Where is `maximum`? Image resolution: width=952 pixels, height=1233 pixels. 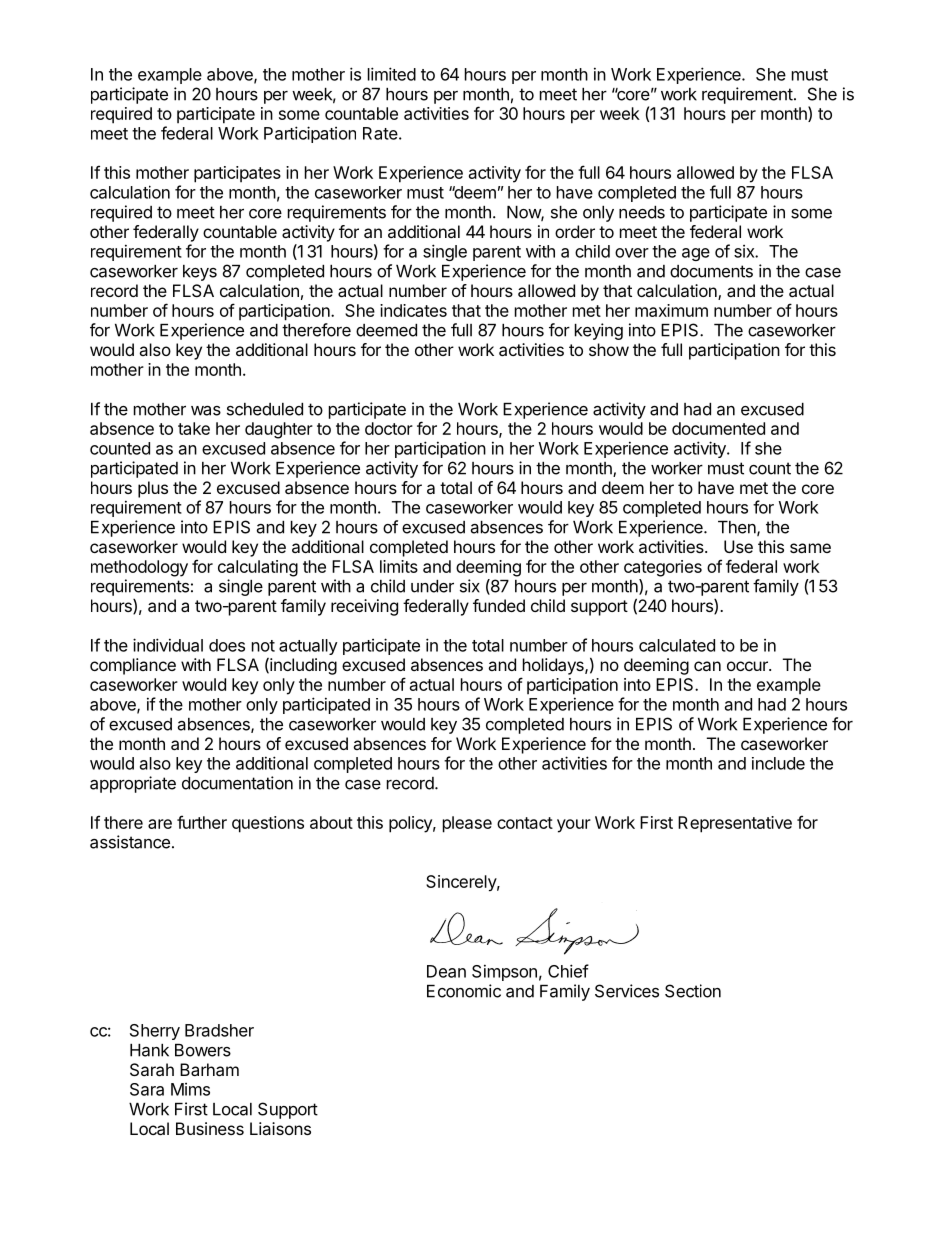
maximum is located at coordinates (671, 310).
